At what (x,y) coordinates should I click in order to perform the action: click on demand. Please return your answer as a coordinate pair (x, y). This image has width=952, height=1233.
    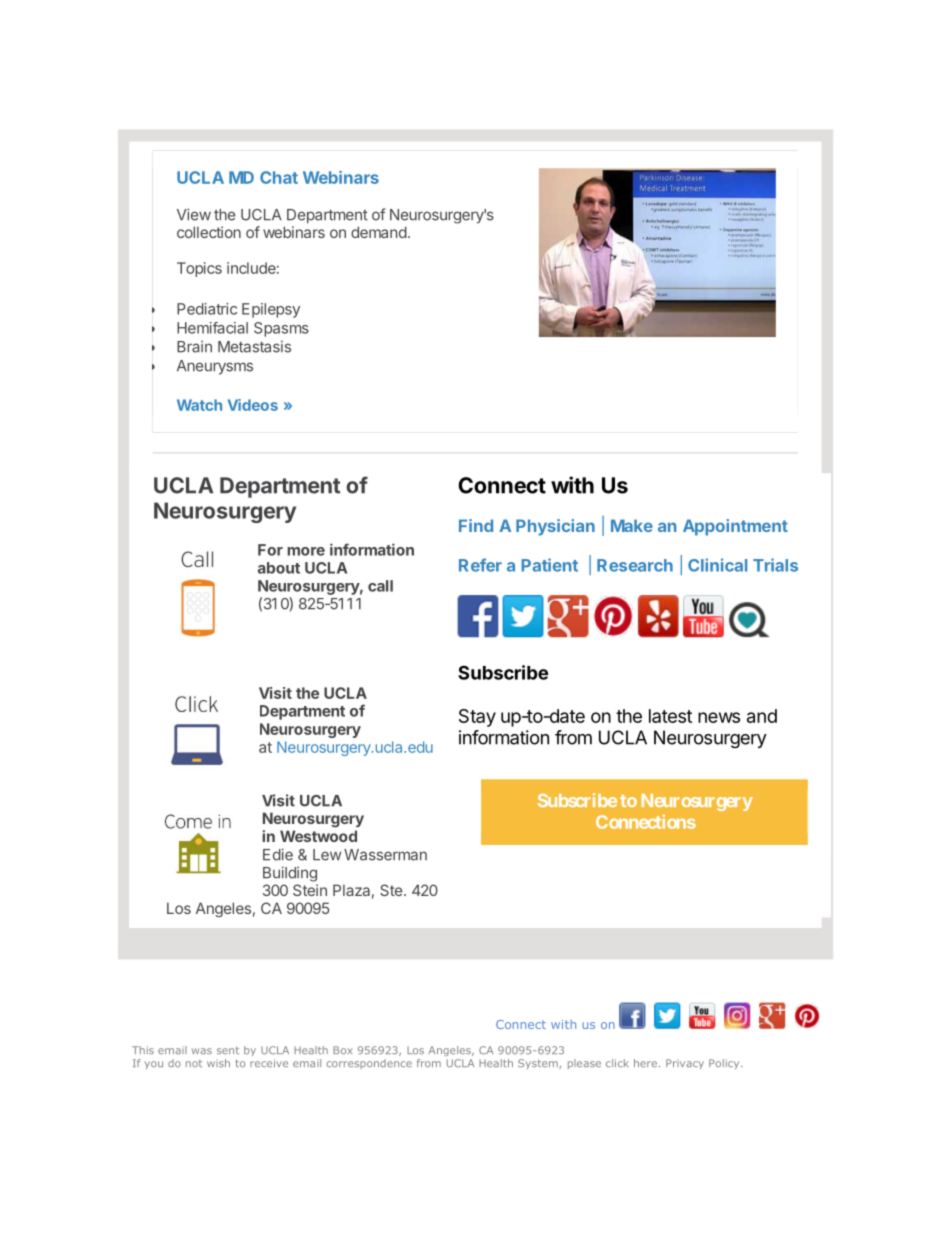
    Looking at the image, I should click on (379, 232).
